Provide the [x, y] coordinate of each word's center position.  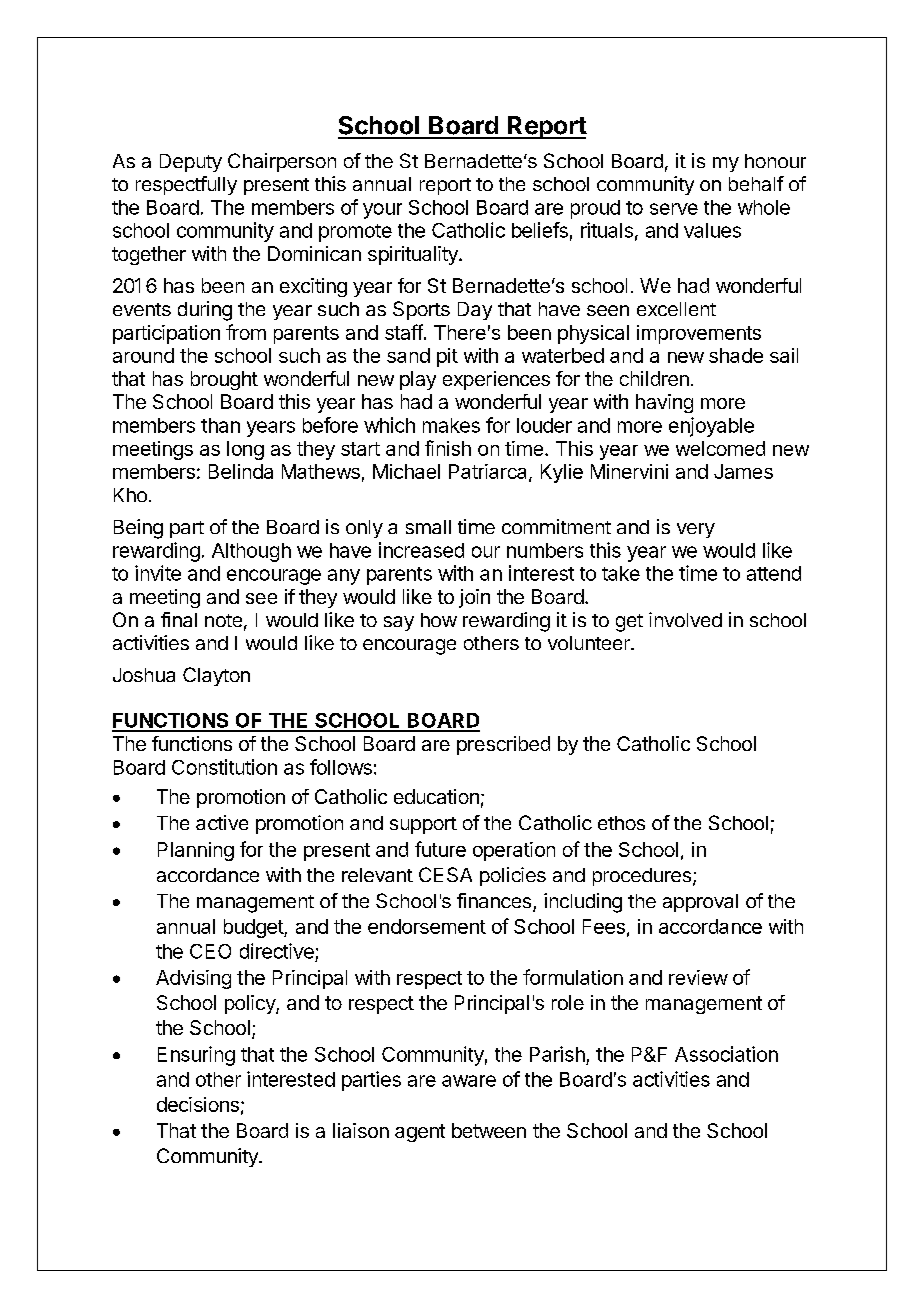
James [743, 471]
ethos [621, 823]
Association [726, 1054]
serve [674, 209]
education [436, 796]
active [222, 822]
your [382, 211]
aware [469, 1081]
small [428, 527]
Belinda [241, 471]
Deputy [191, 163]
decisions [198, 1104]
